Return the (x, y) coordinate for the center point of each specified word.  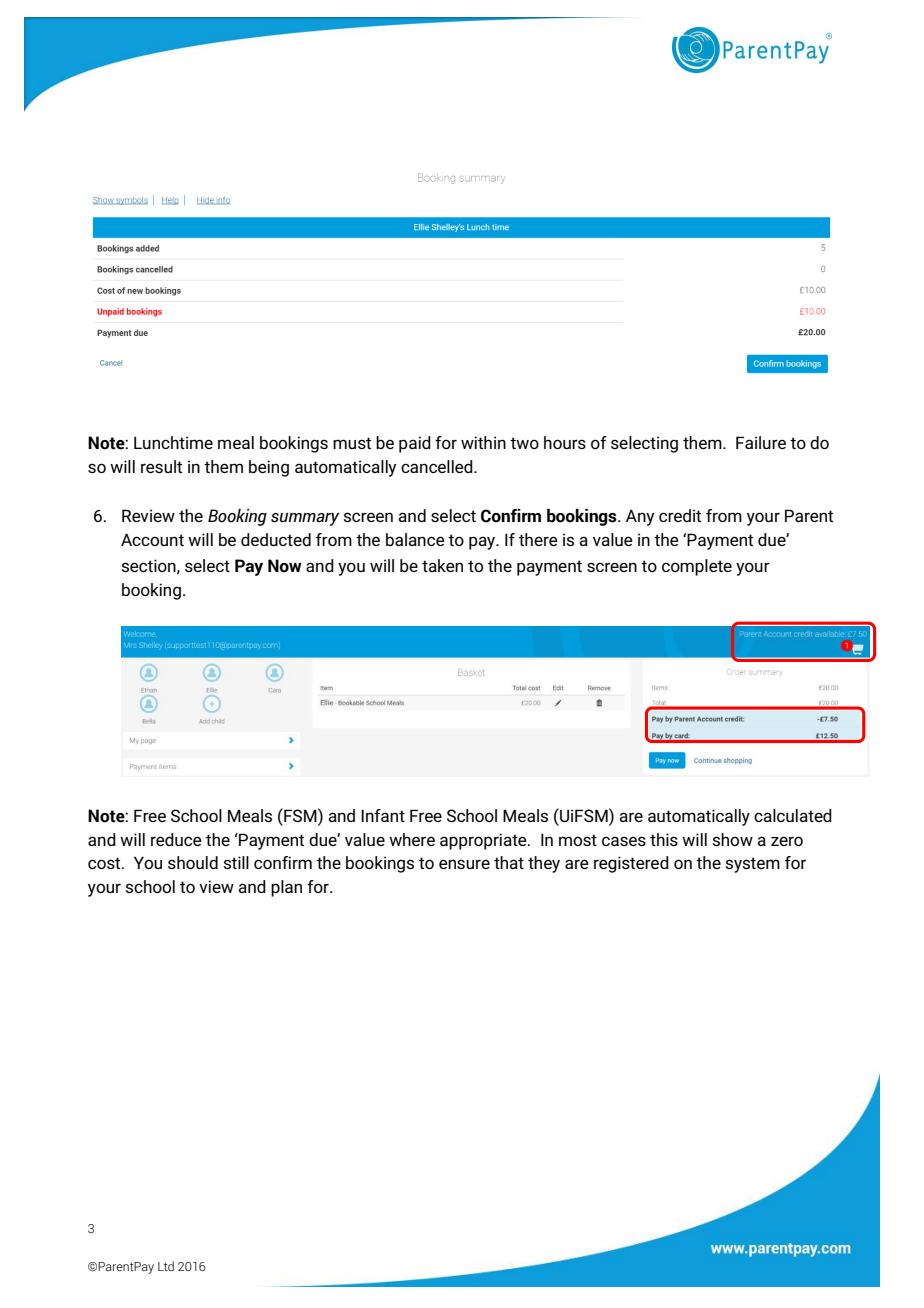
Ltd (166, 1266)
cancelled (438, 466)
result (161, 466)
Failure (761, 442)
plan (286, 888)
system (752, 865)
